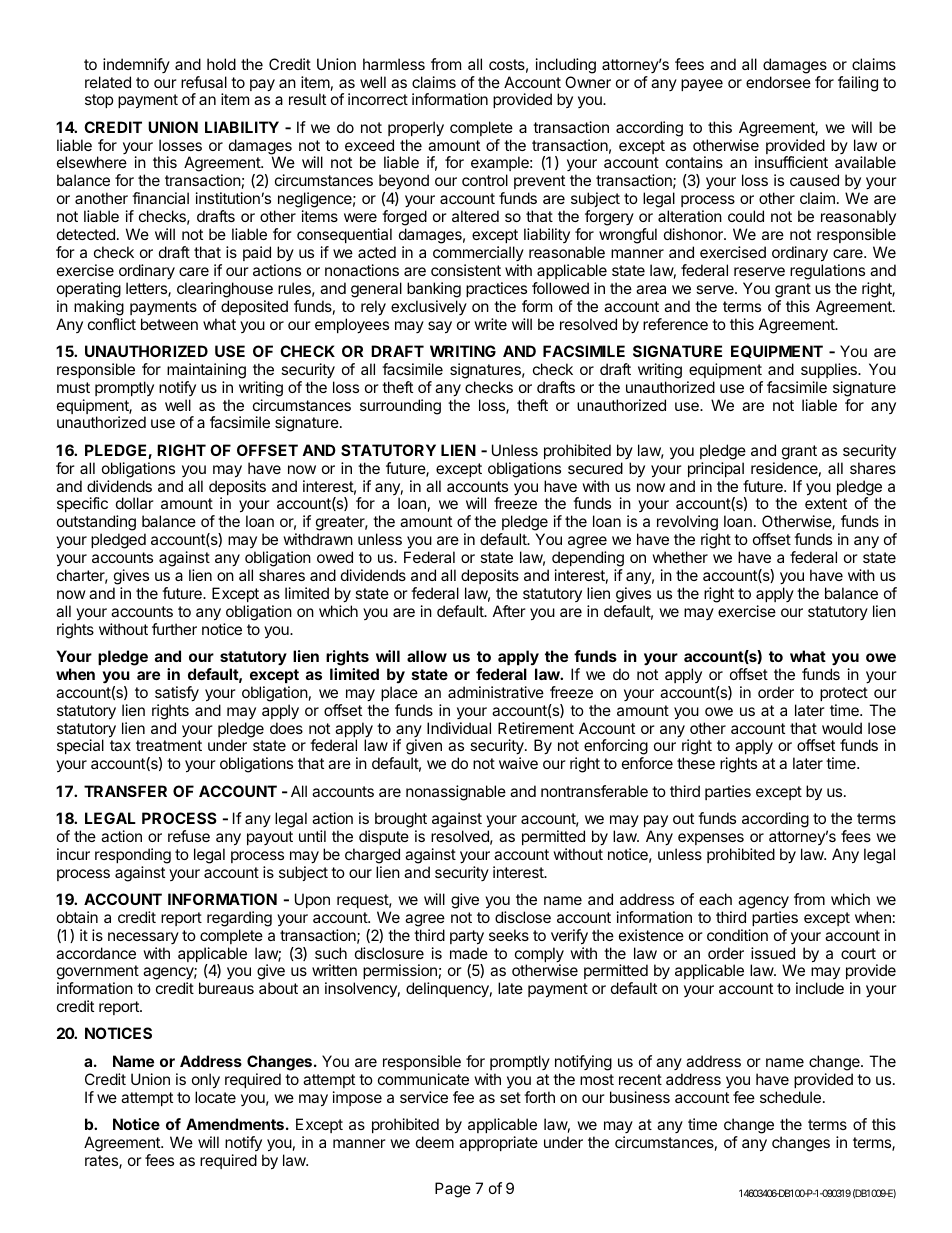 This screenshot has height=1233, width=952. I want to click on properly, so click(416, 129).
